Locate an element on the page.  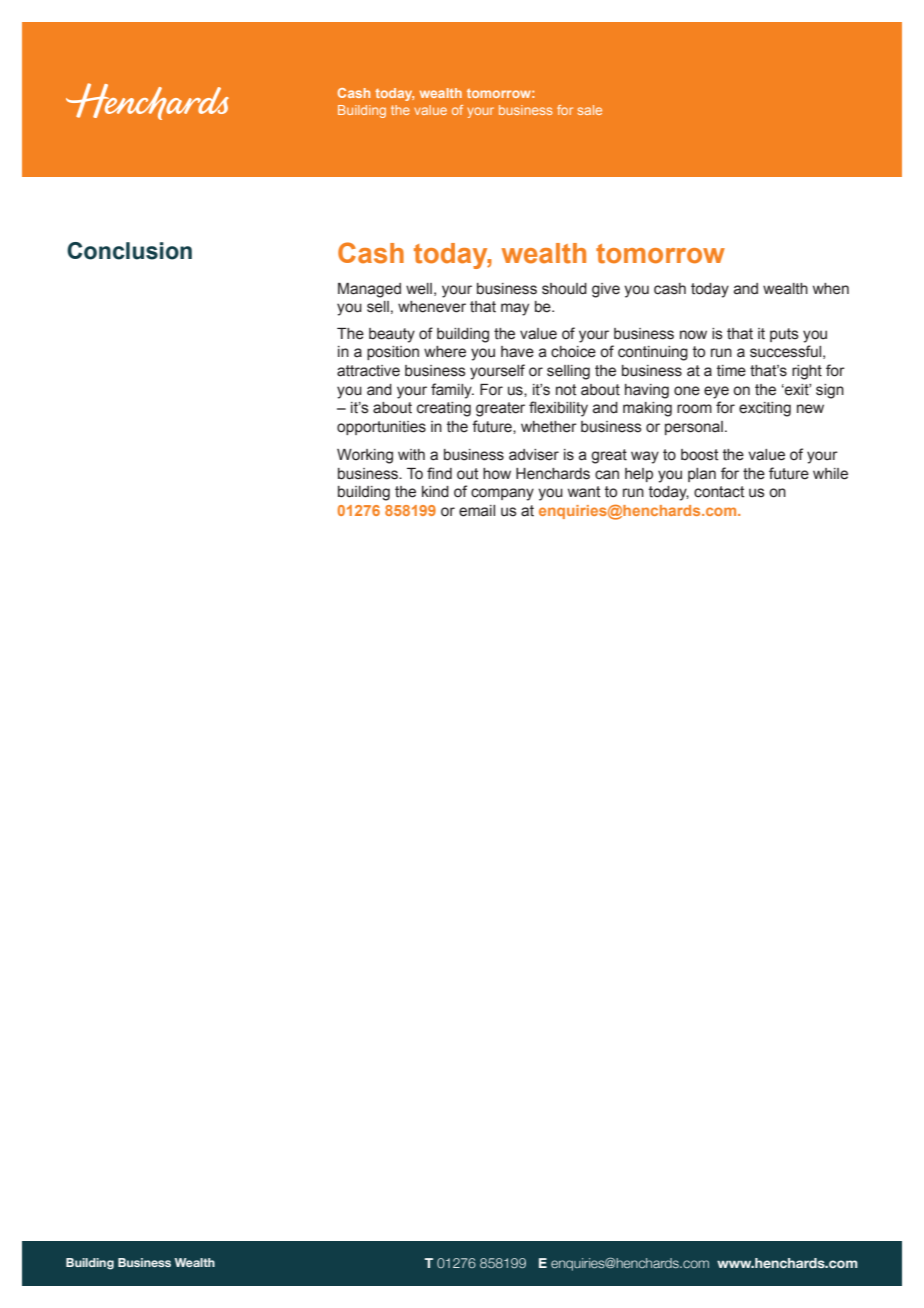
Working is located at coordinates (365, 456).
